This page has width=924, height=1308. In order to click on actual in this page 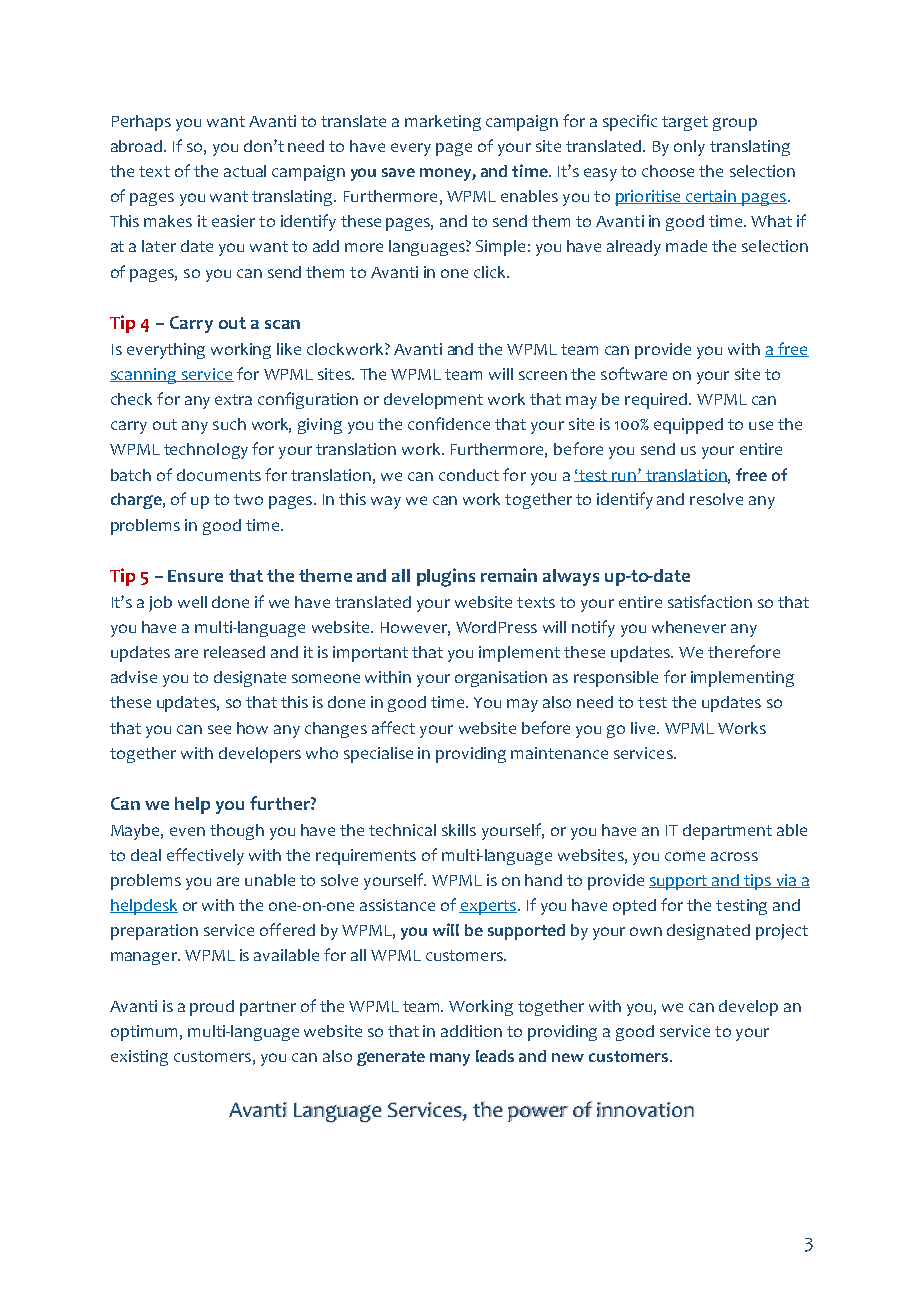, I will do `click(245, 171)`.
